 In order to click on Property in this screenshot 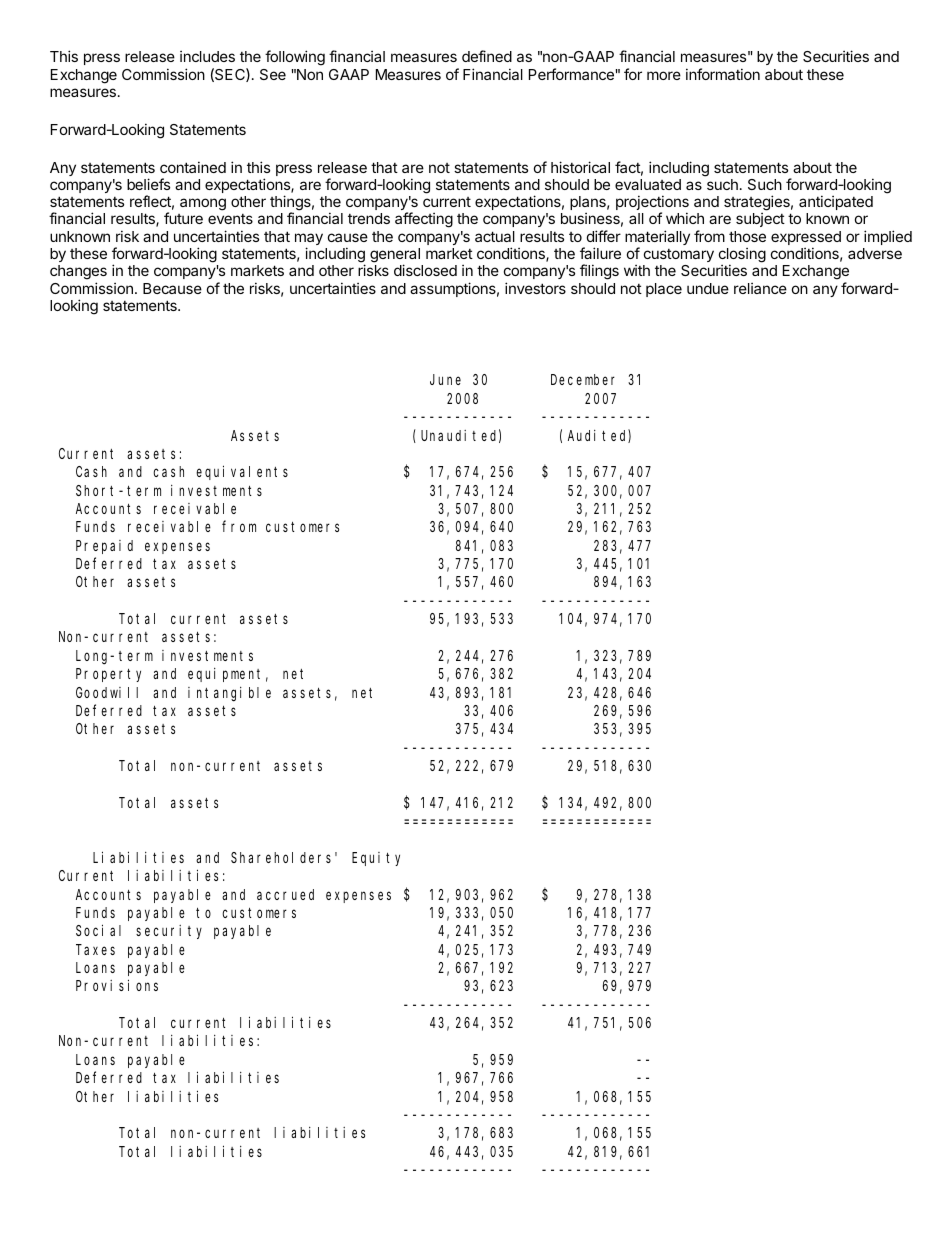, I will do `click(108, 675)`.
